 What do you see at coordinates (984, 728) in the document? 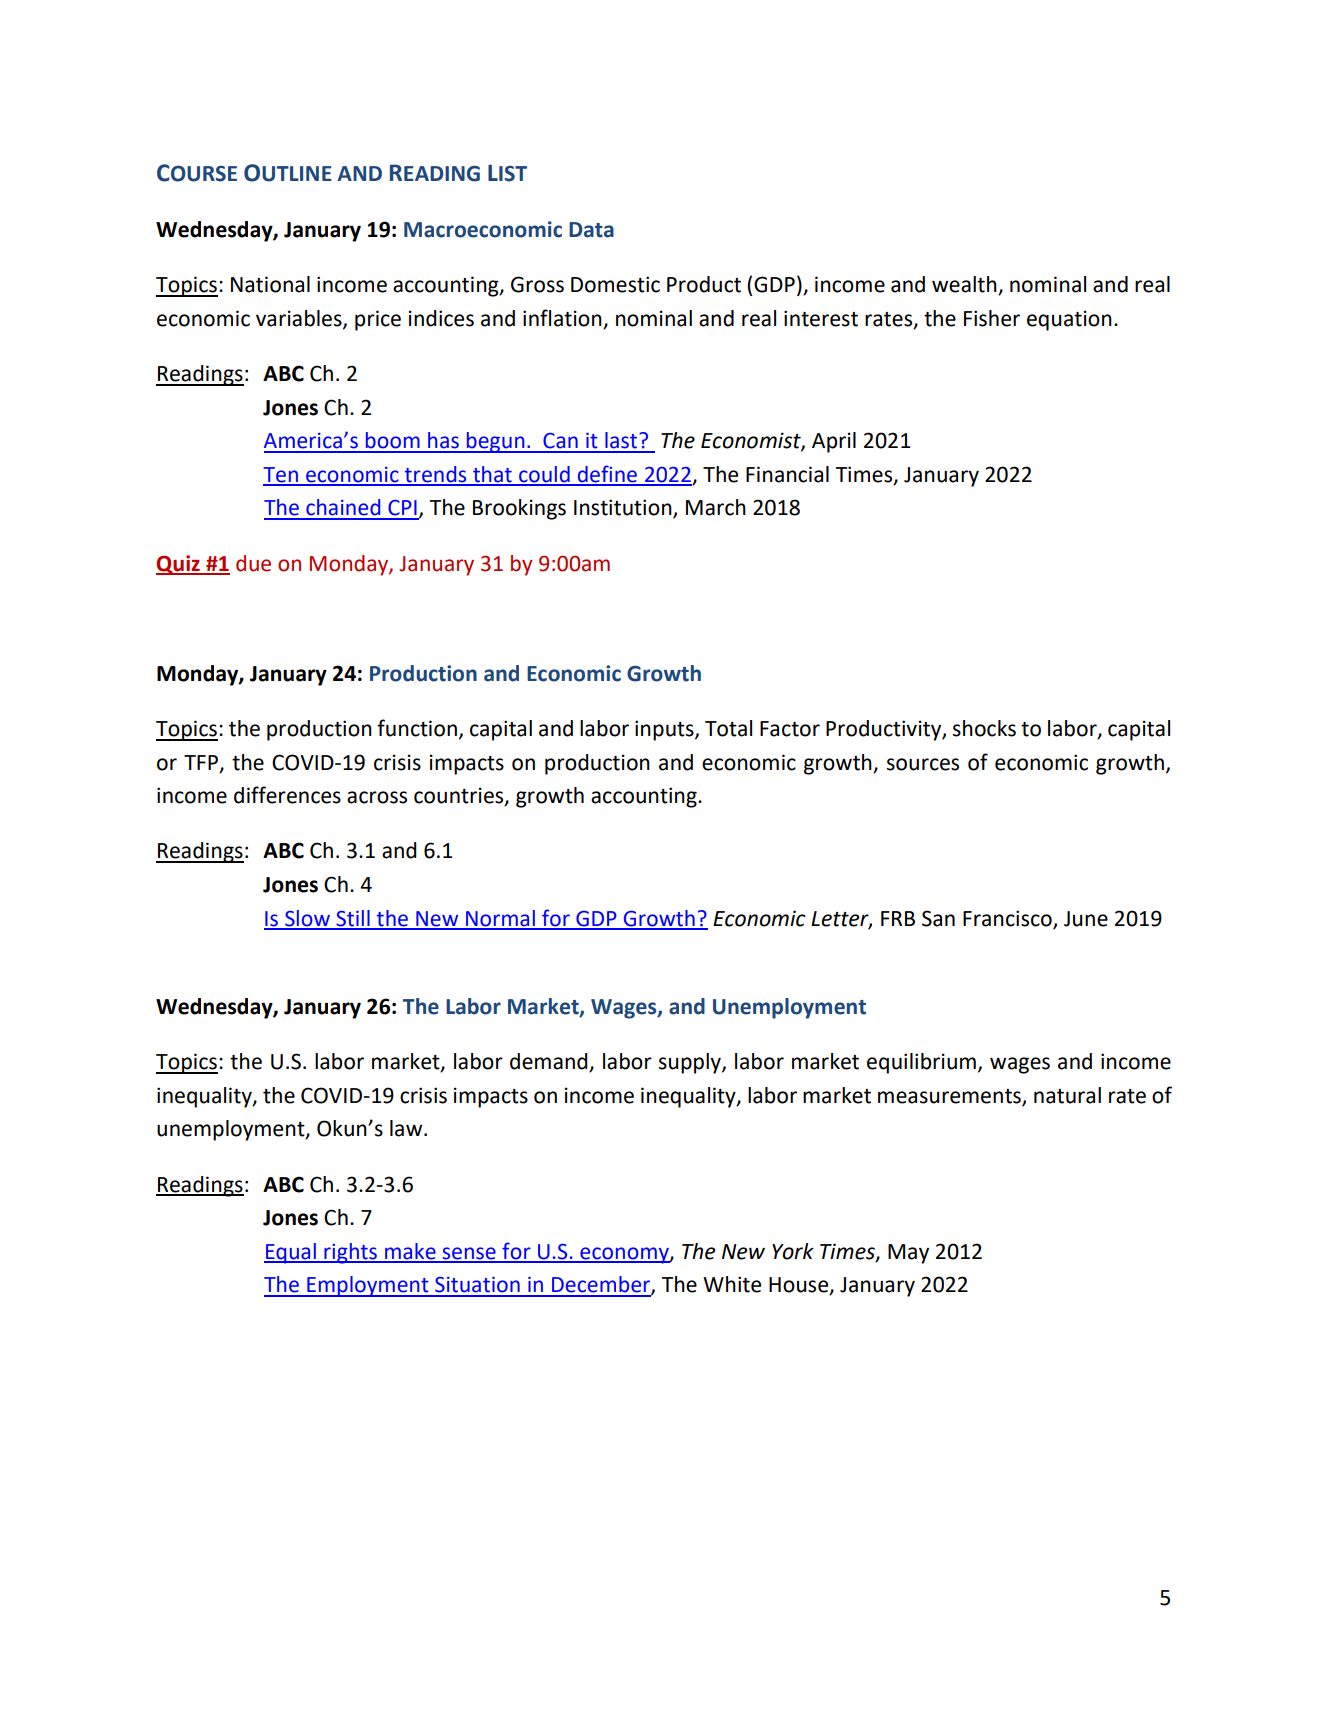
I see `shocks` at bounding box center [984, 728].
